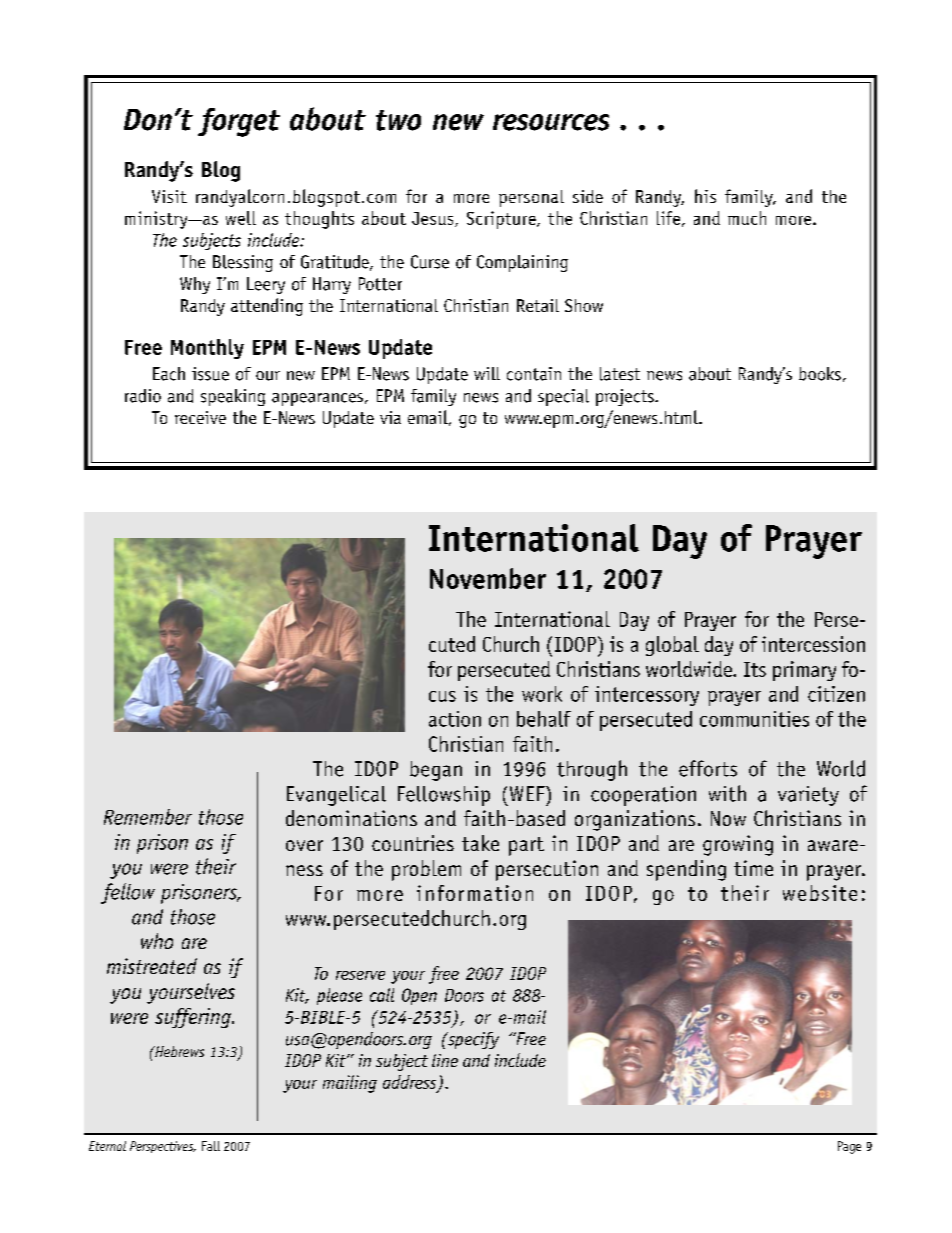 The height and width of the page is (1233, 952). Describe the element at coordinates (200, 417) in the page. I see `receive` at that location.
